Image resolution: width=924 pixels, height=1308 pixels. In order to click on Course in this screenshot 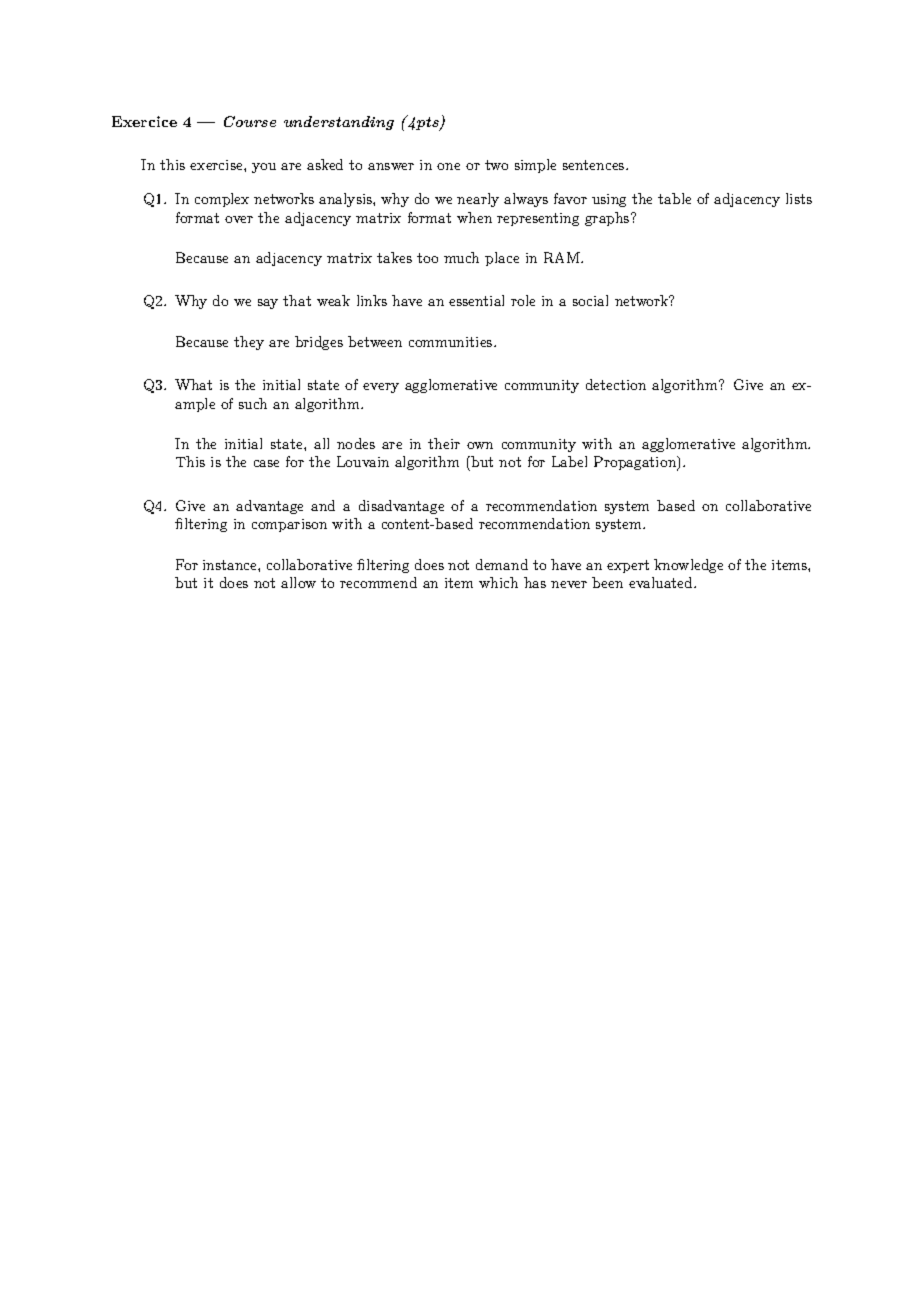, I will do `click(250, 121)`.
